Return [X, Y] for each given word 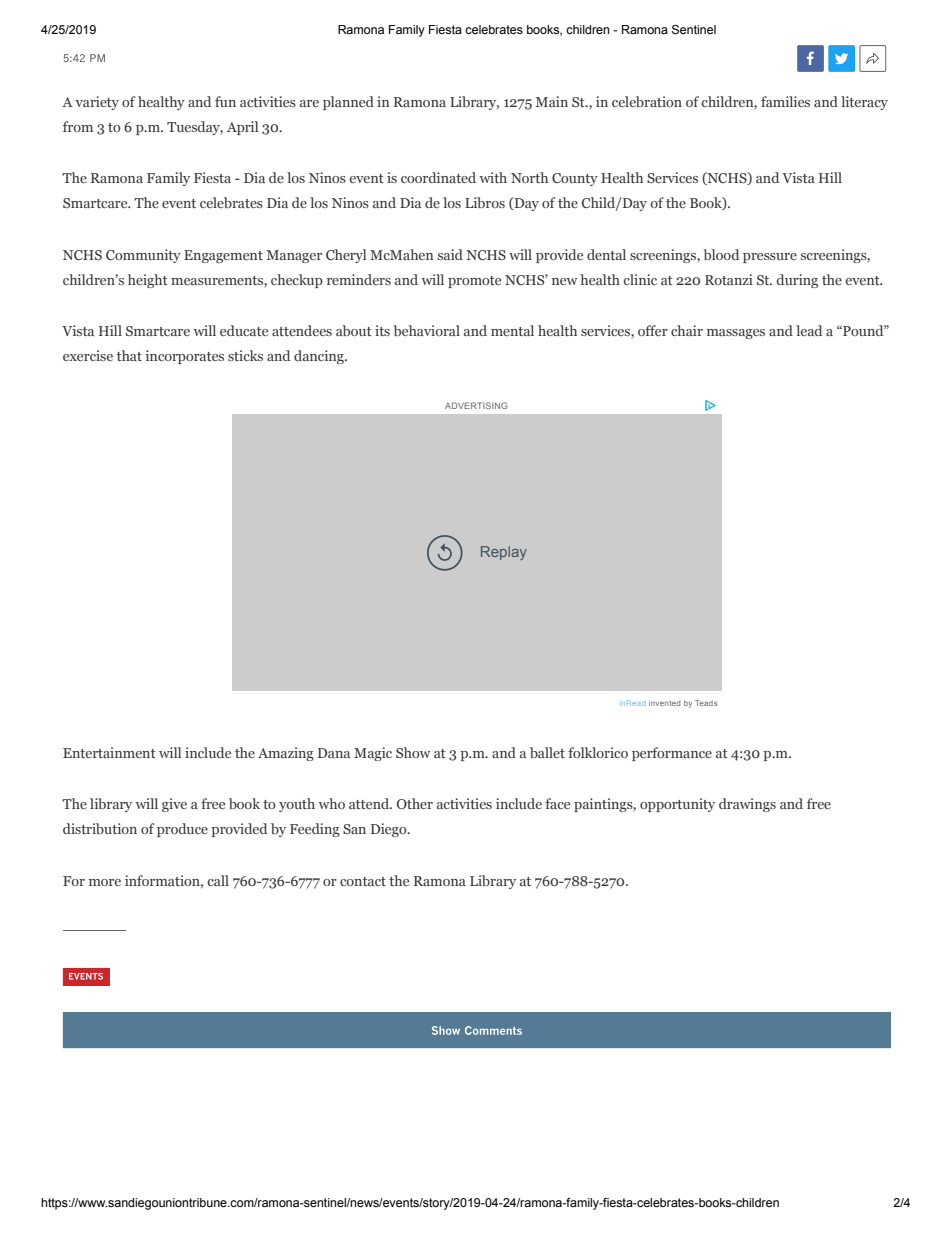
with [493, 177]
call [218, 880]
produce [182, 830]
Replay [504, 553]
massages [736, 334]
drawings [747, 805]
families [785, 101]
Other [415, 803]
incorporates [185, 357]
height [148, 281]
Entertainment [109, 752]
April [242, 128]
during [797, 281]
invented [664, 703]
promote [474, 282]
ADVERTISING [476, 405]
